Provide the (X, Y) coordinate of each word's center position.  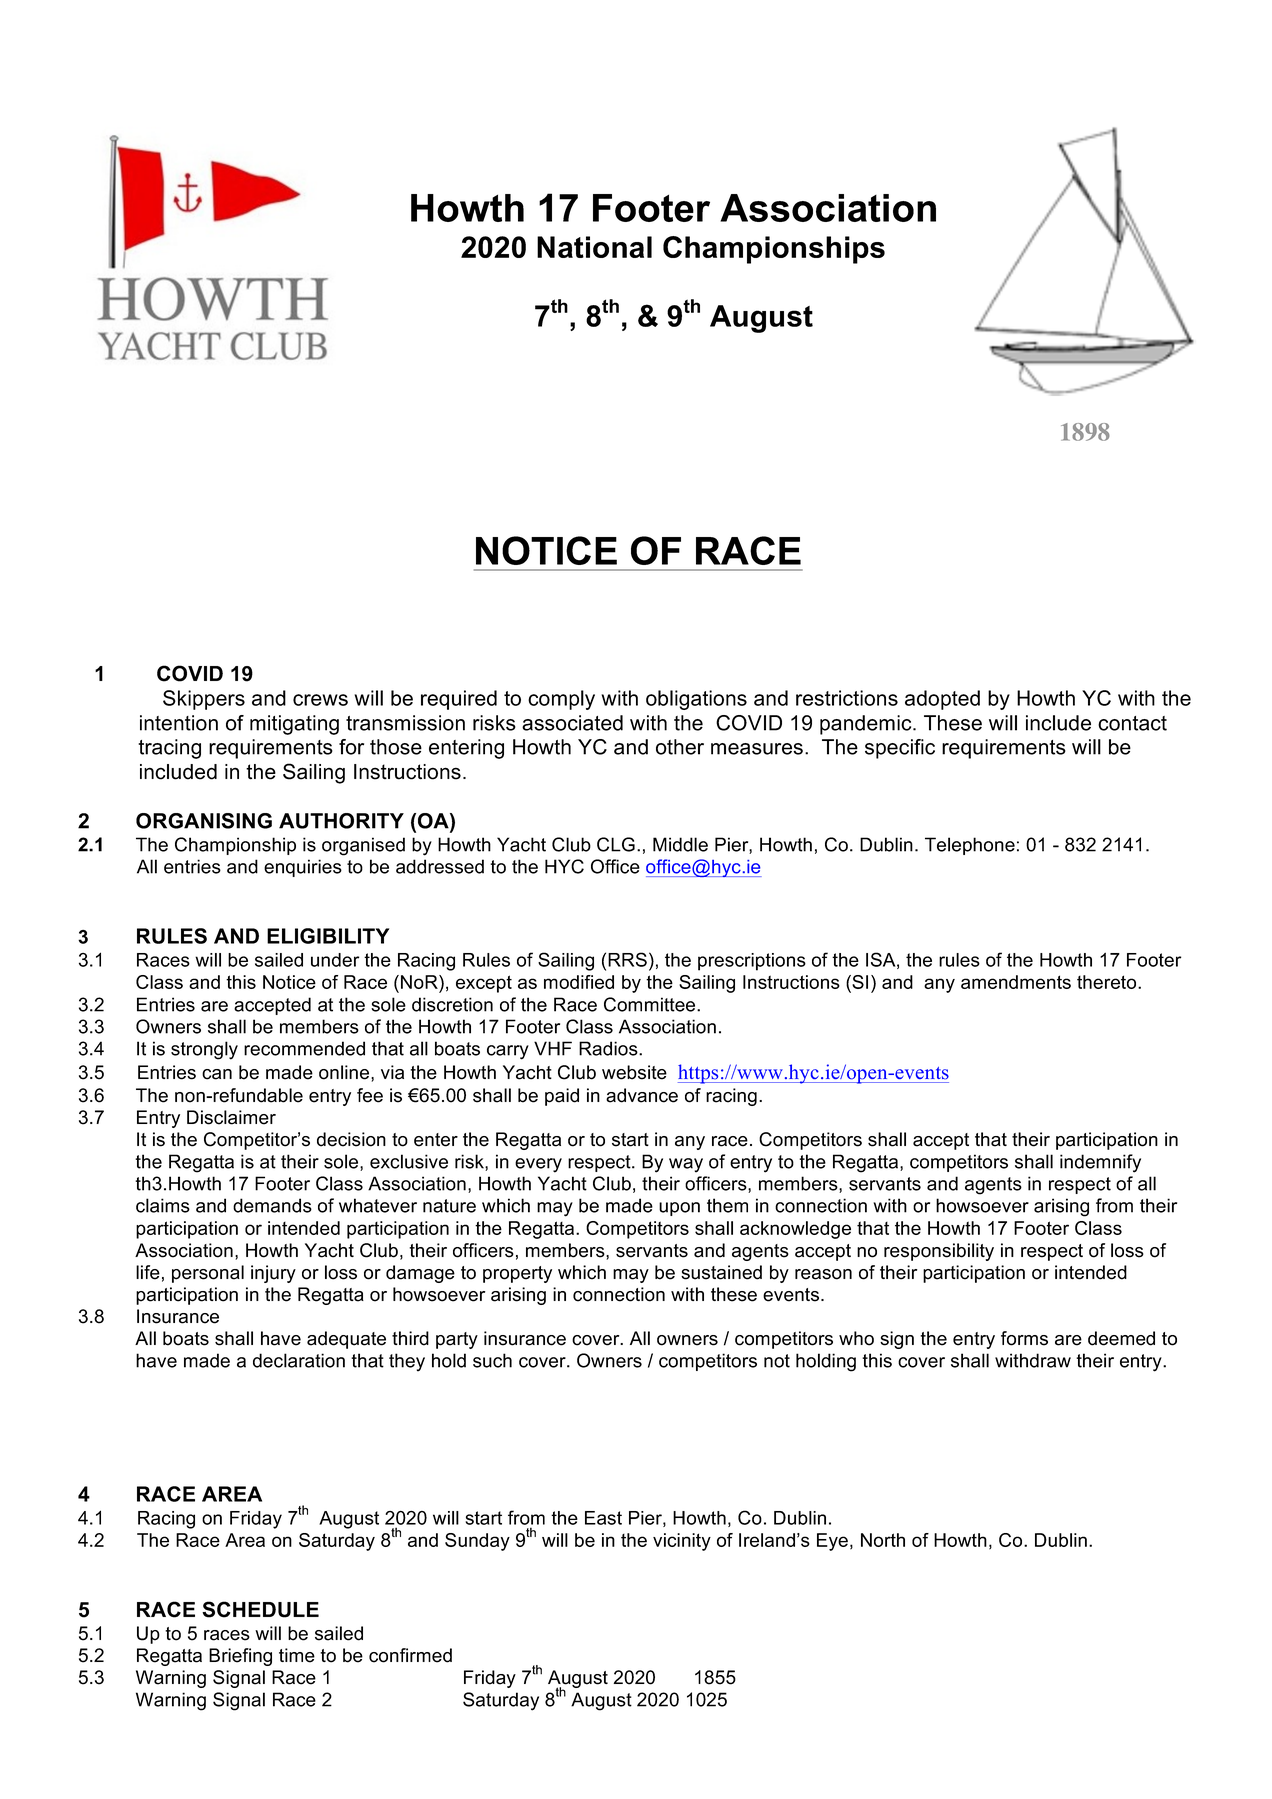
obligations (696, 700)
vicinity (682, 1542)
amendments (1016, 982)
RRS (627, 959)
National (594, 247)
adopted (942, 700)
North (883, 1540)
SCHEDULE (260, 1609)
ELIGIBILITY (328, 936)
